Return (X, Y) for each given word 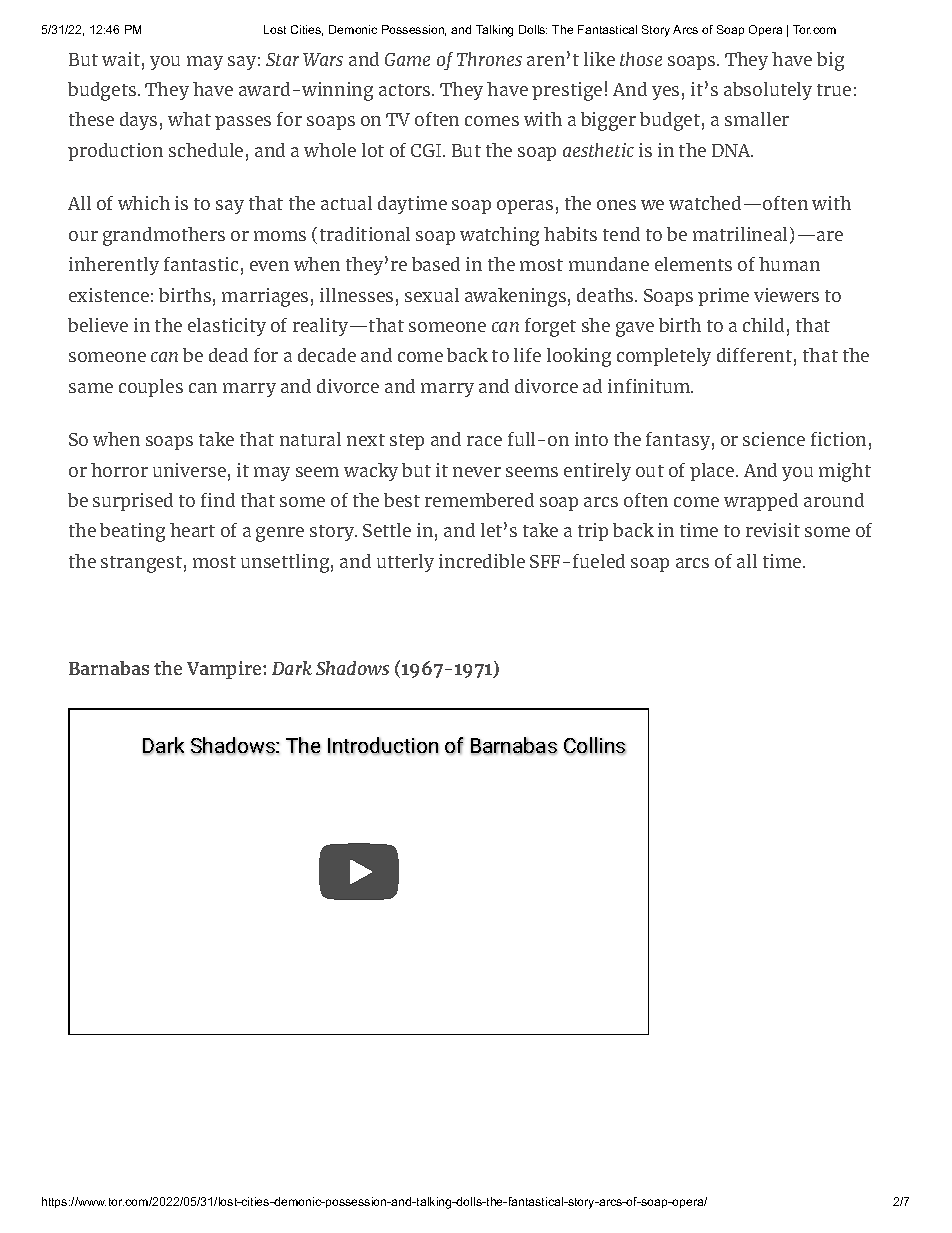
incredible (482, 561)
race (484, 441)
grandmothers (164, 236)
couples (151, 388)
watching (499, 236)
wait (121, 59)
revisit (773, 530)
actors (406, 90)
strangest (141, 564)
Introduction (383, 746)
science (774, 439)
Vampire (225, 670)
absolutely (768, 91)
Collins (595, 746)
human (789, 264)
